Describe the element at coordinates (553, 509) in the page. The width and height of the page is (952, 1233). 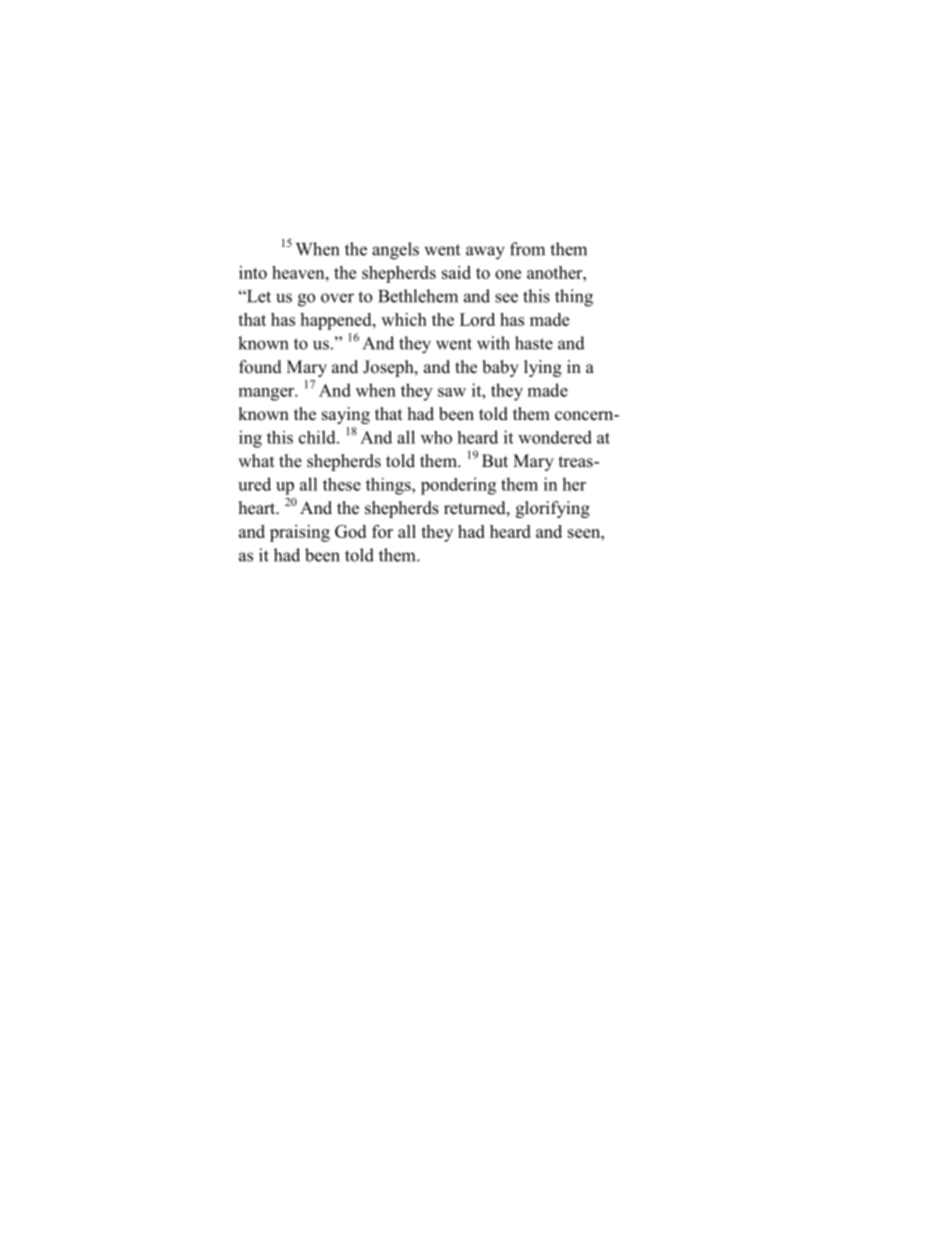
I see `glorifying` at that location.
